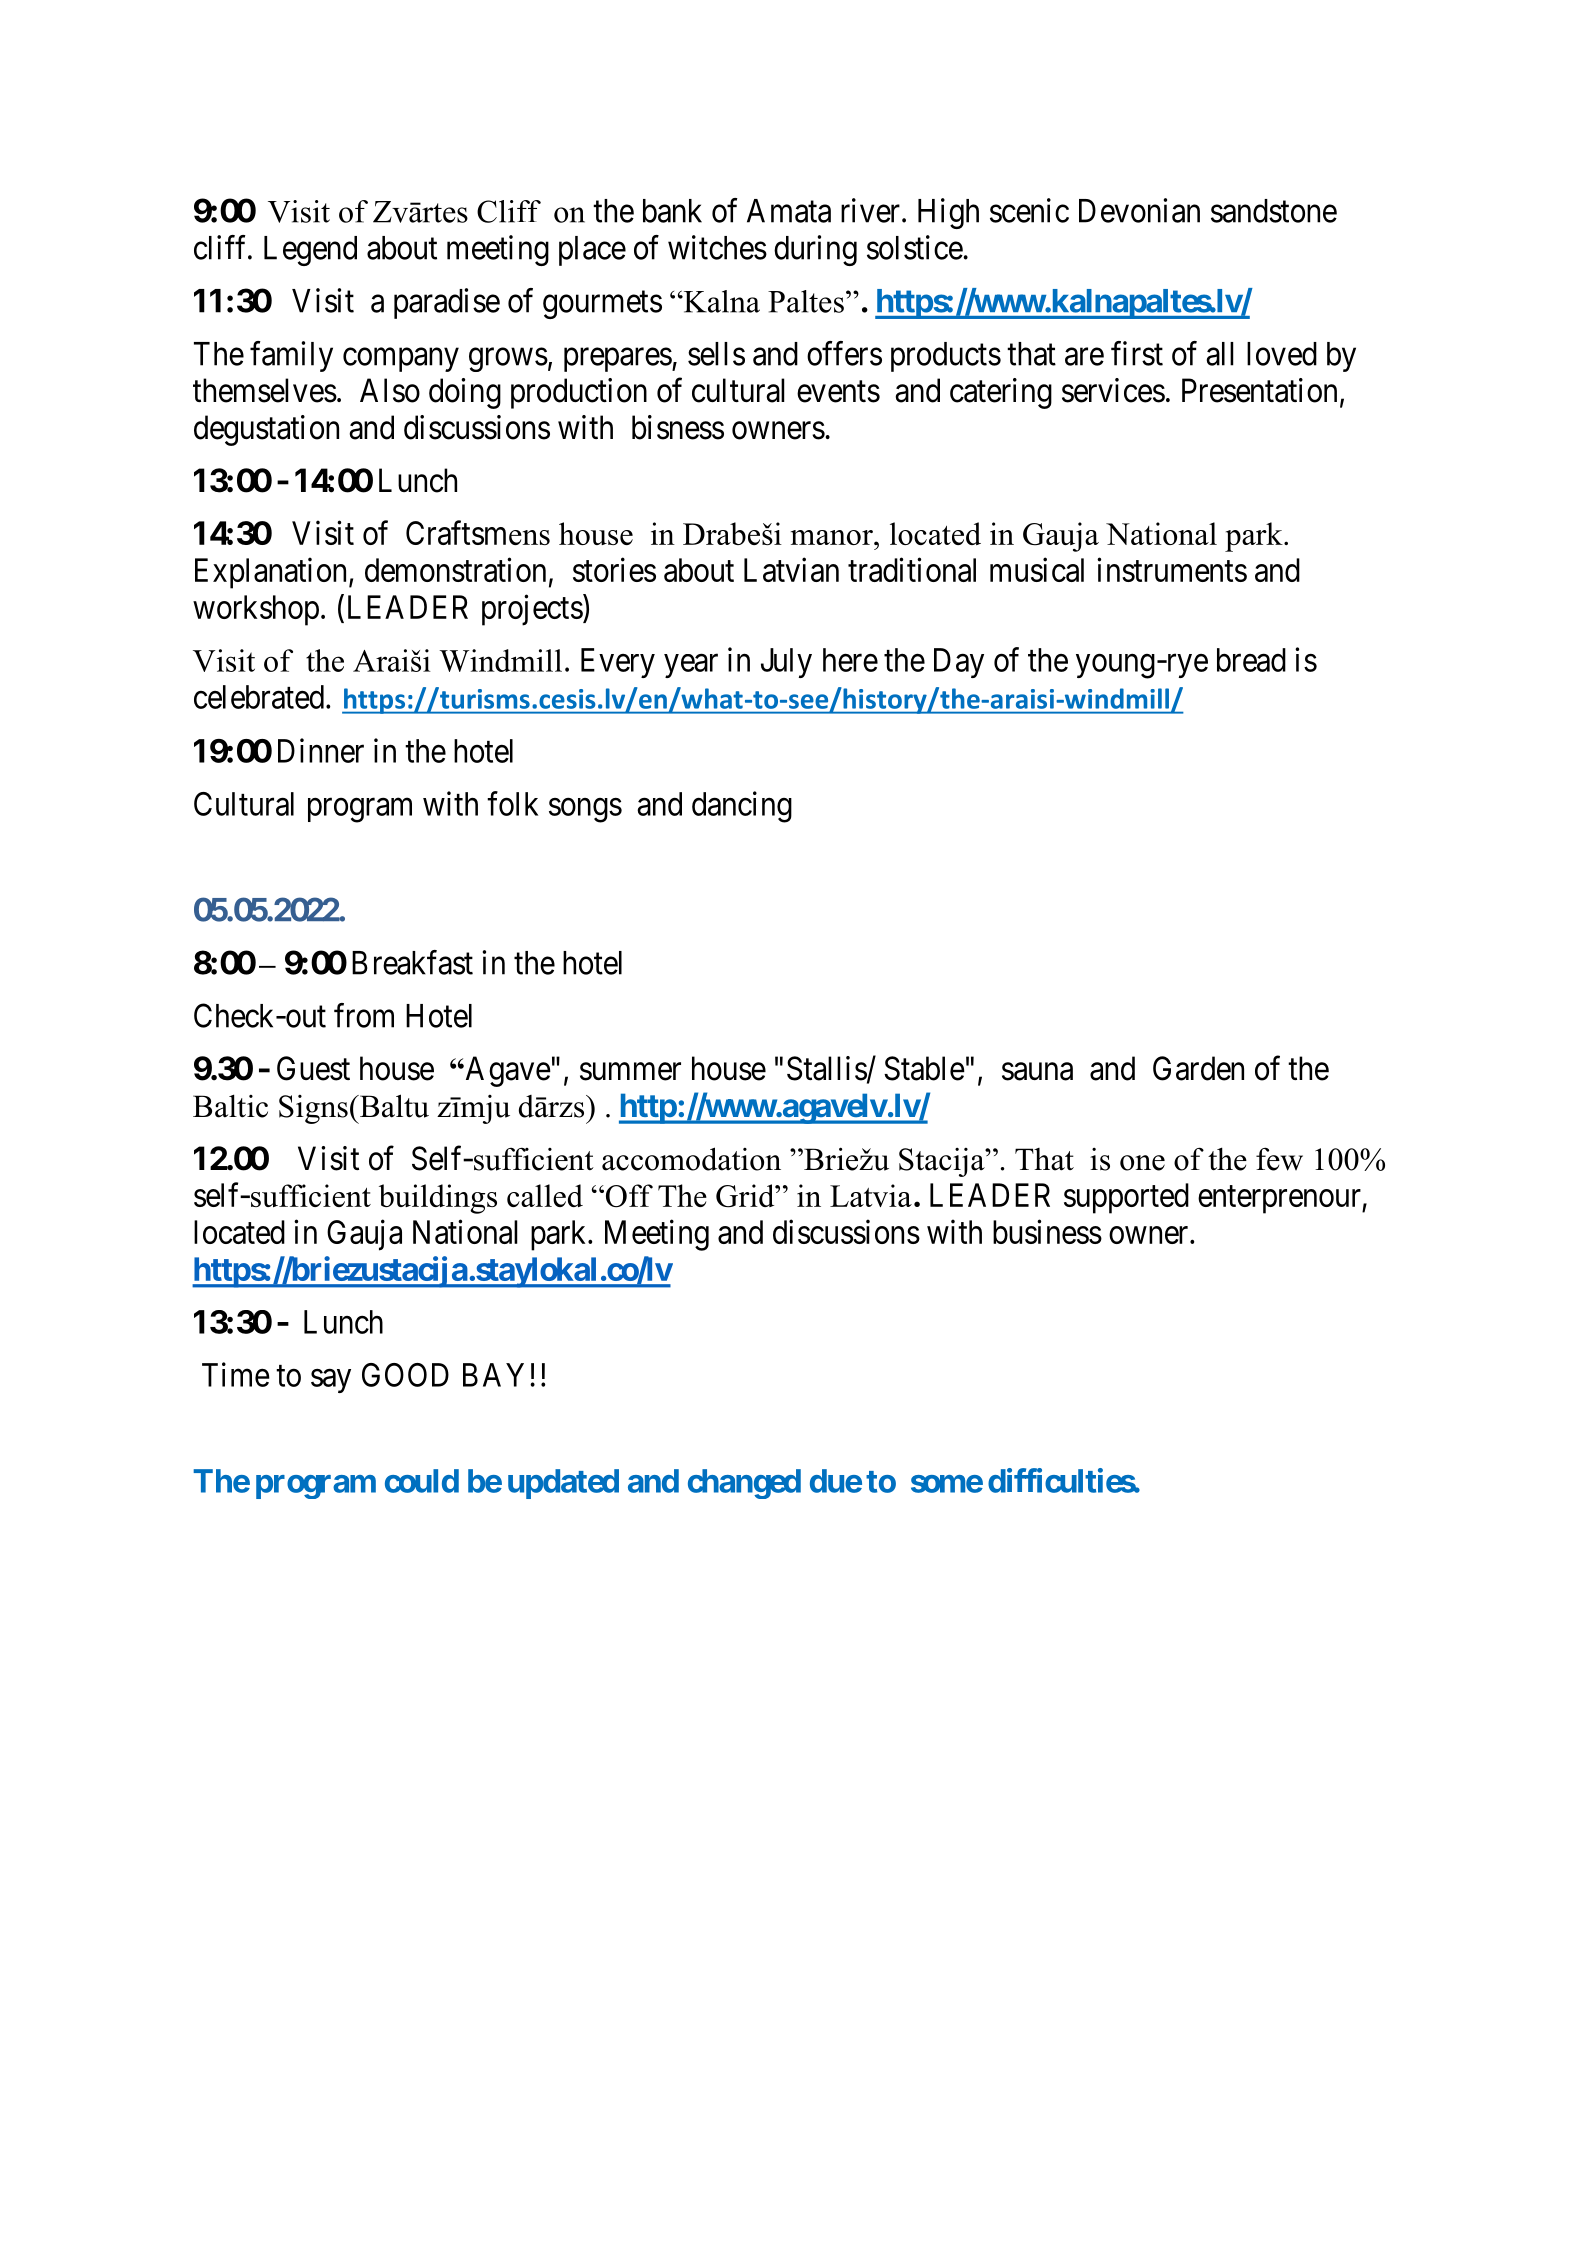 This document has width=1592, height=2251. I want to click on could, so click(422, 1481).
